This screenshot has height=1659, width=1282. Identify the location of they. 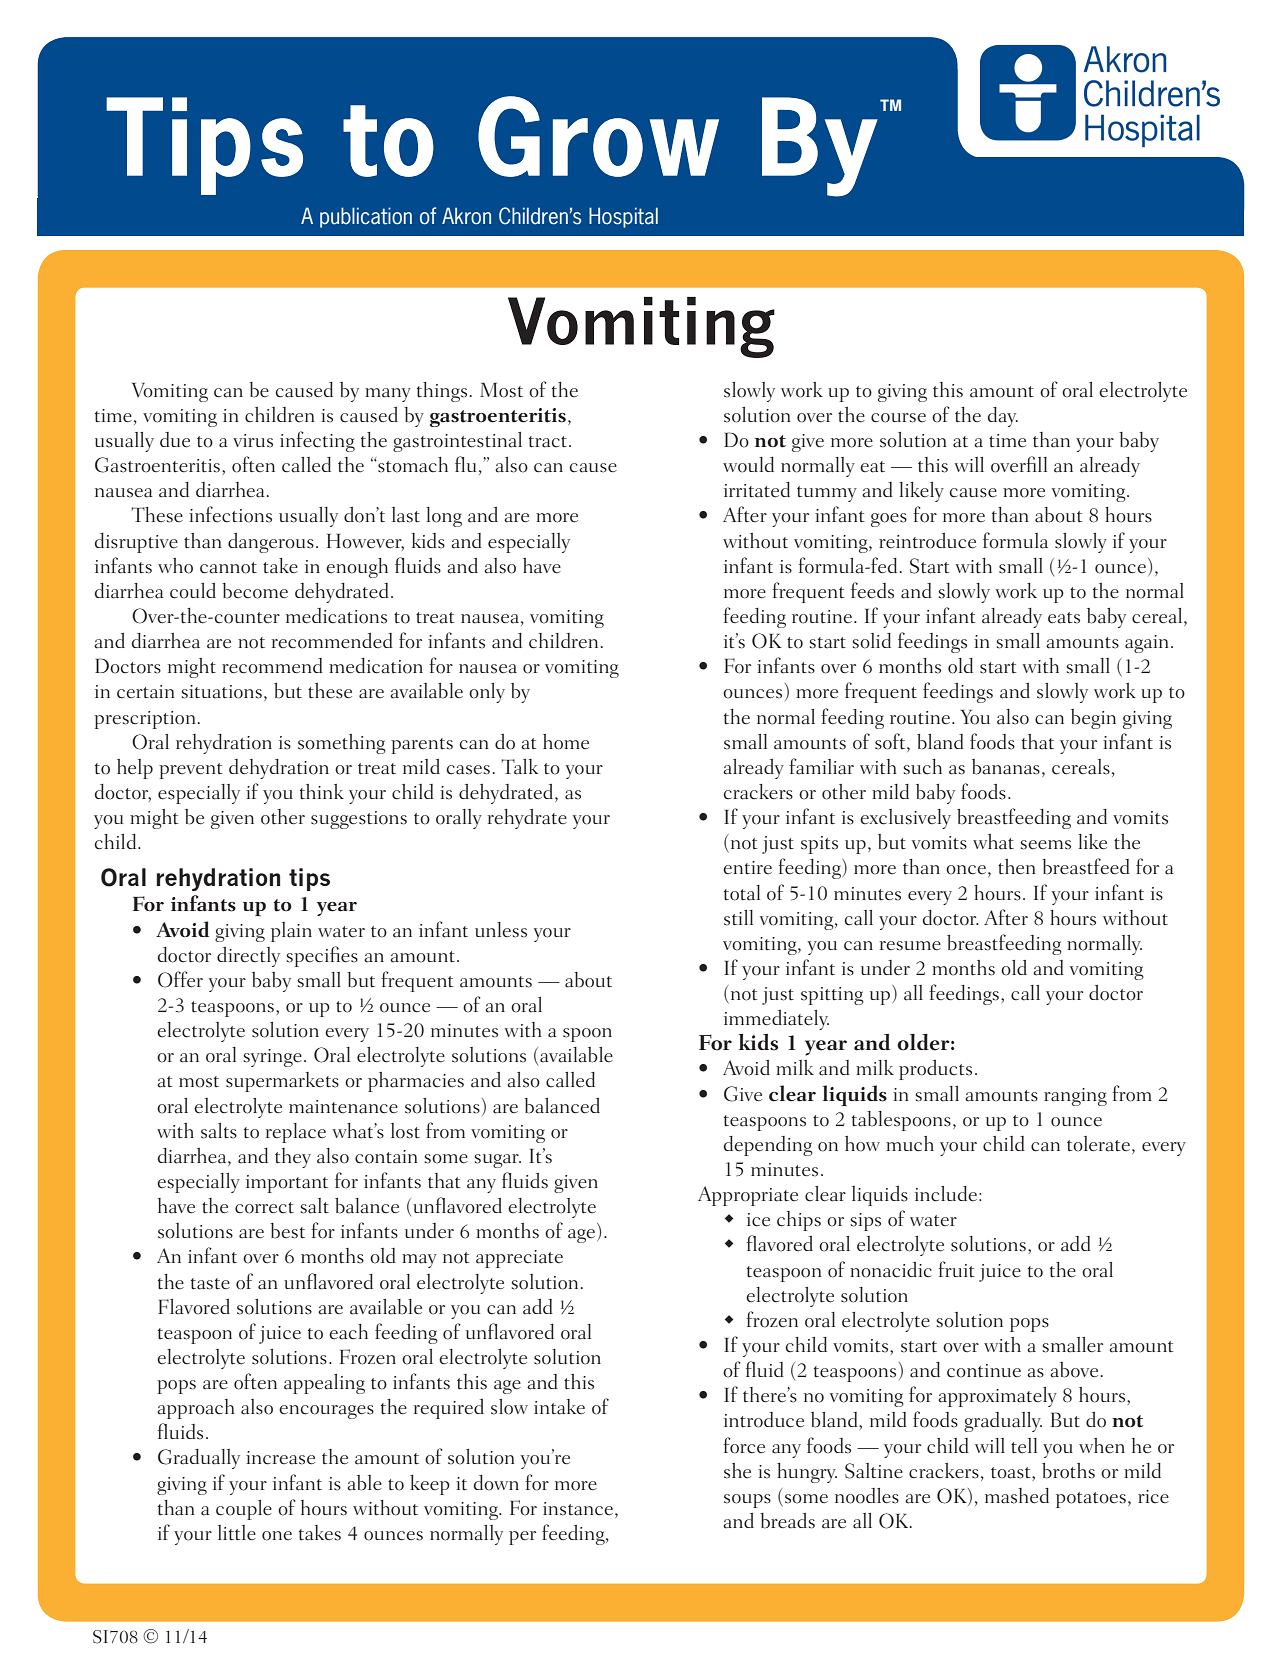
(293, 1158).
